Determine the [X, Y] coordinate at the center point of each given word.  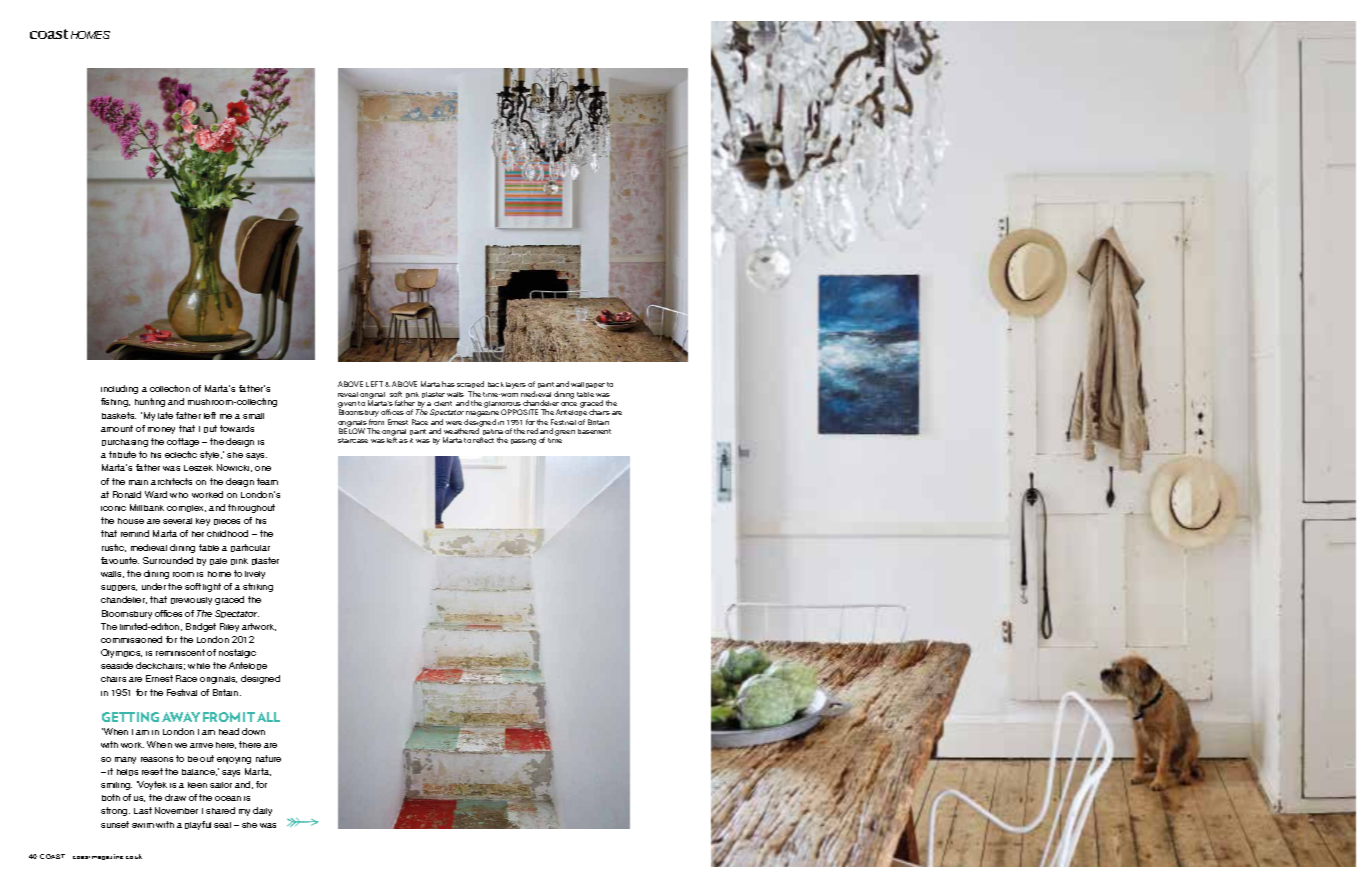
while [199, 666]
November [176, 810]
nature [268, 758]
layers [516, 385]
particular [250, 548]
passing [523, 442]
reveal [348, 394]
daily [262, 811]
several [177, 521]
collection [170, 388]
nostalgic [237, 653]
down [253, 731]
